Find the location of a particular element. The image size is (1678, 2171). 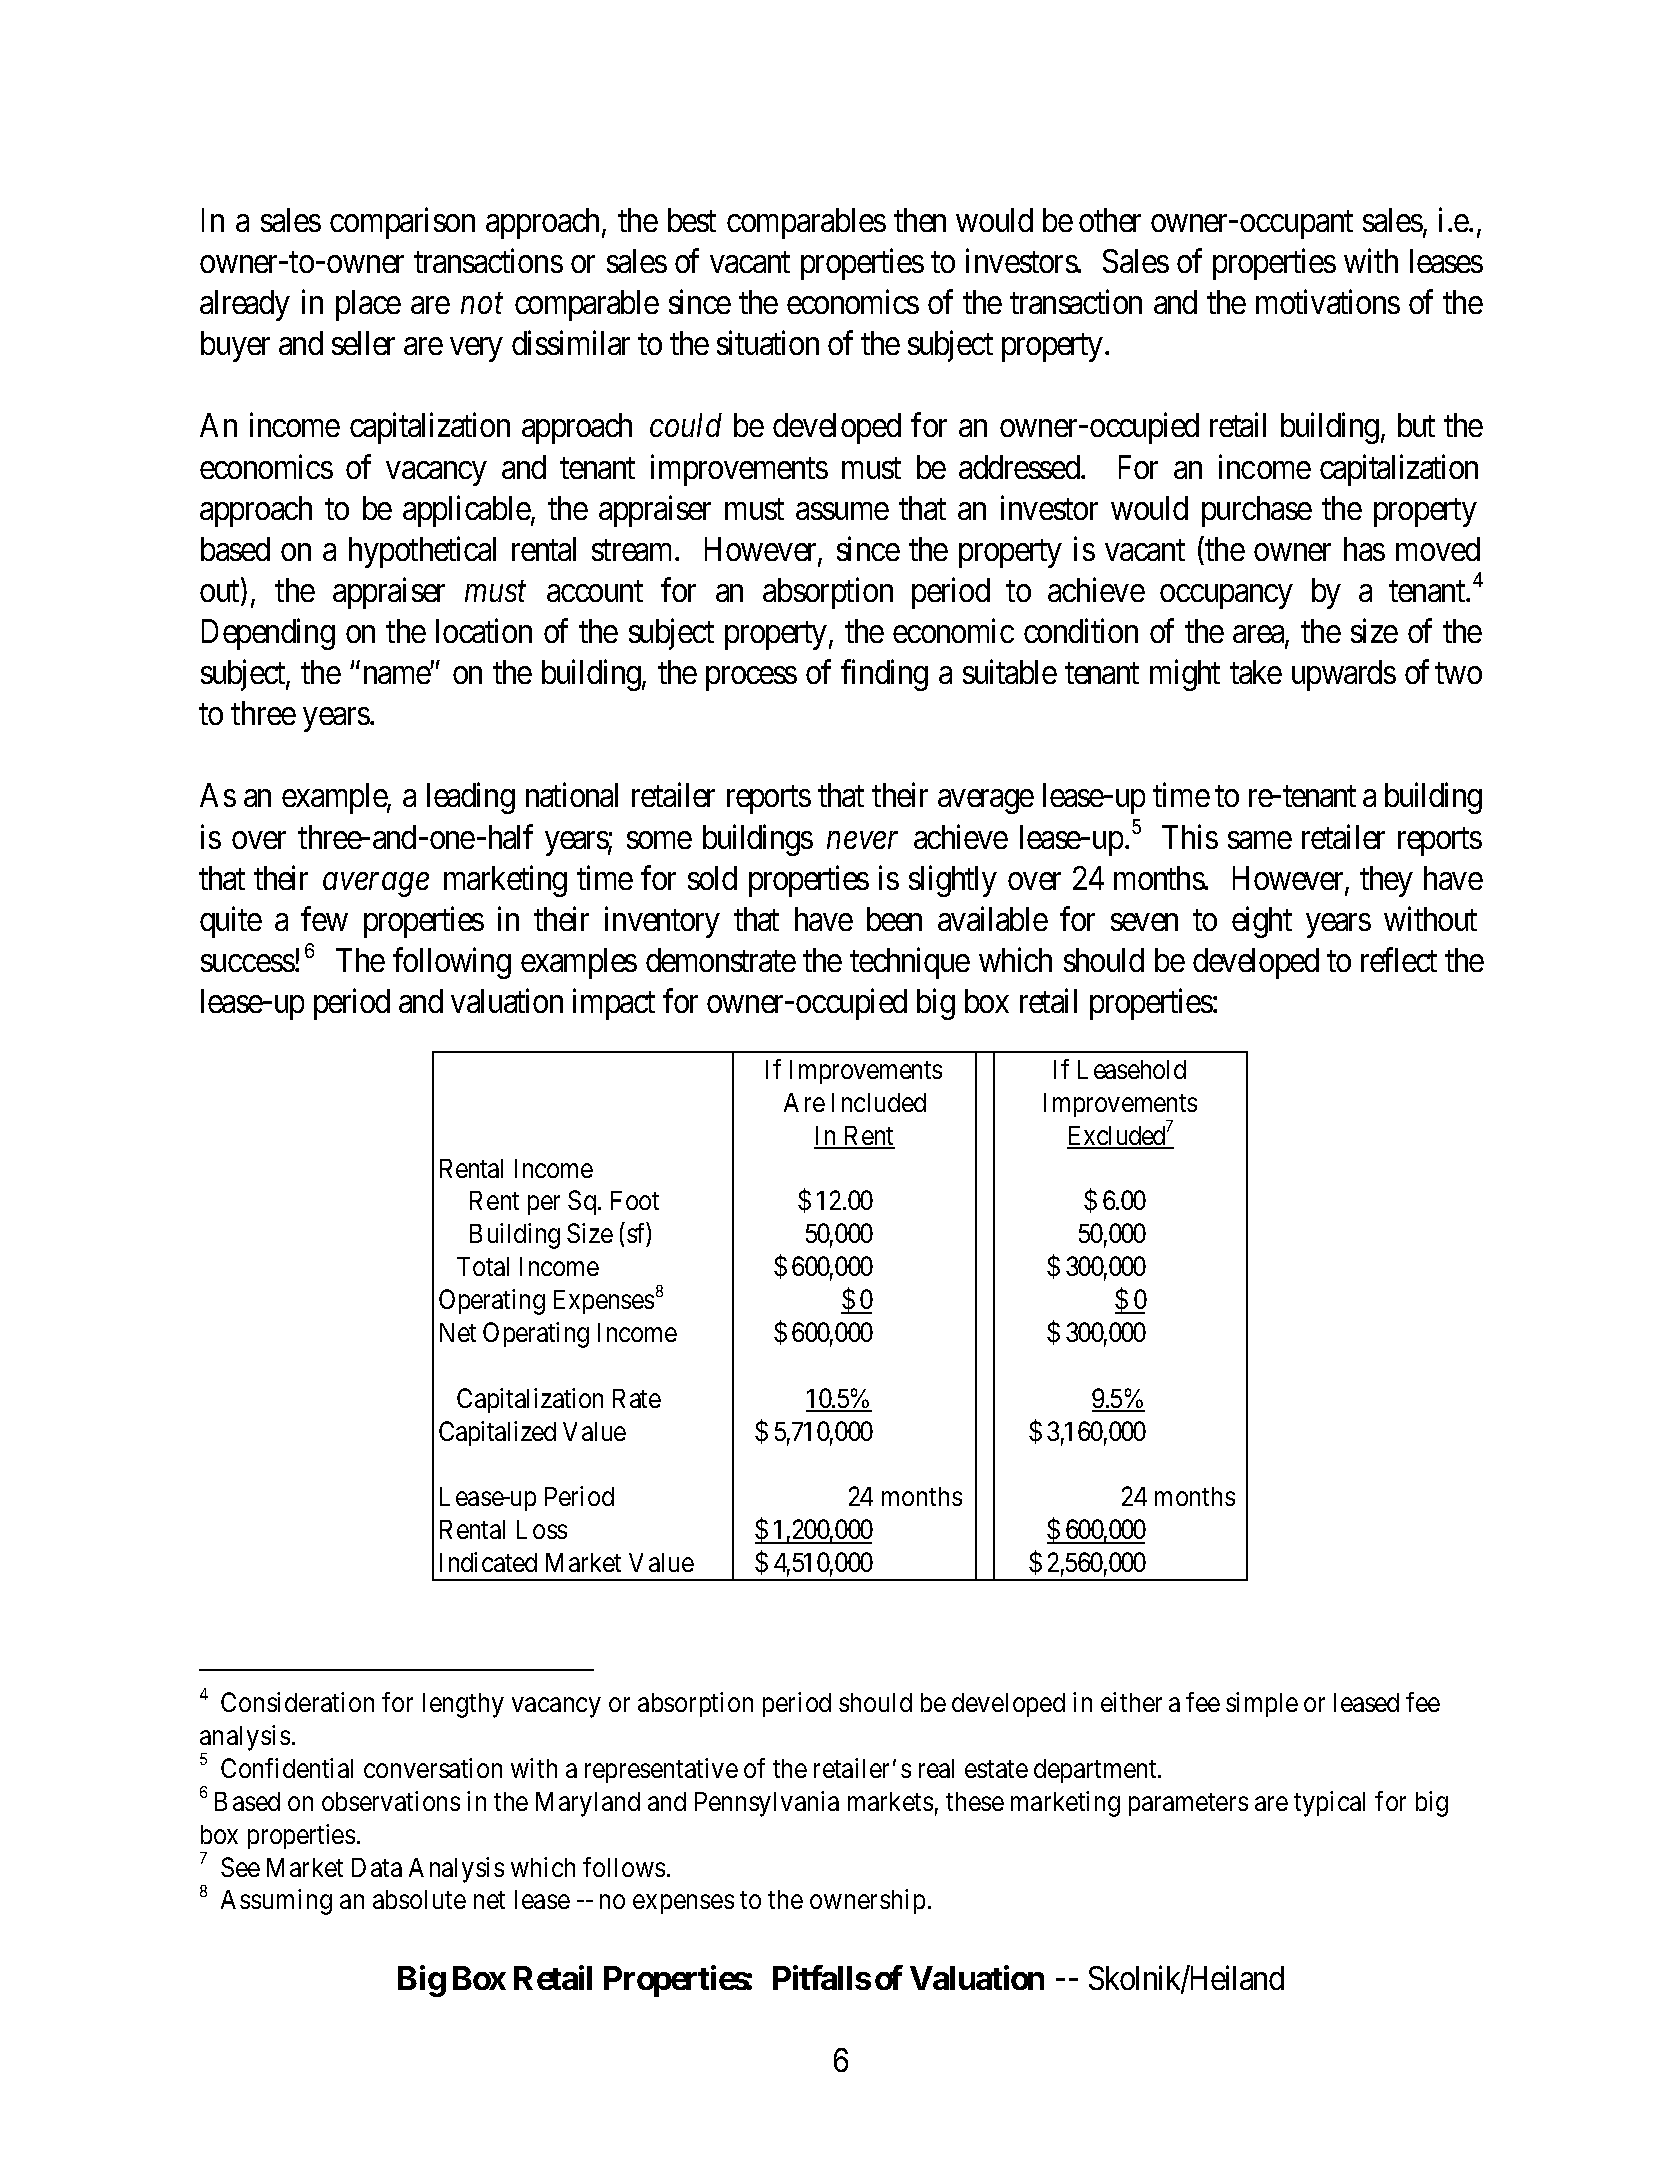

then is located at coordinates (920, 220).
